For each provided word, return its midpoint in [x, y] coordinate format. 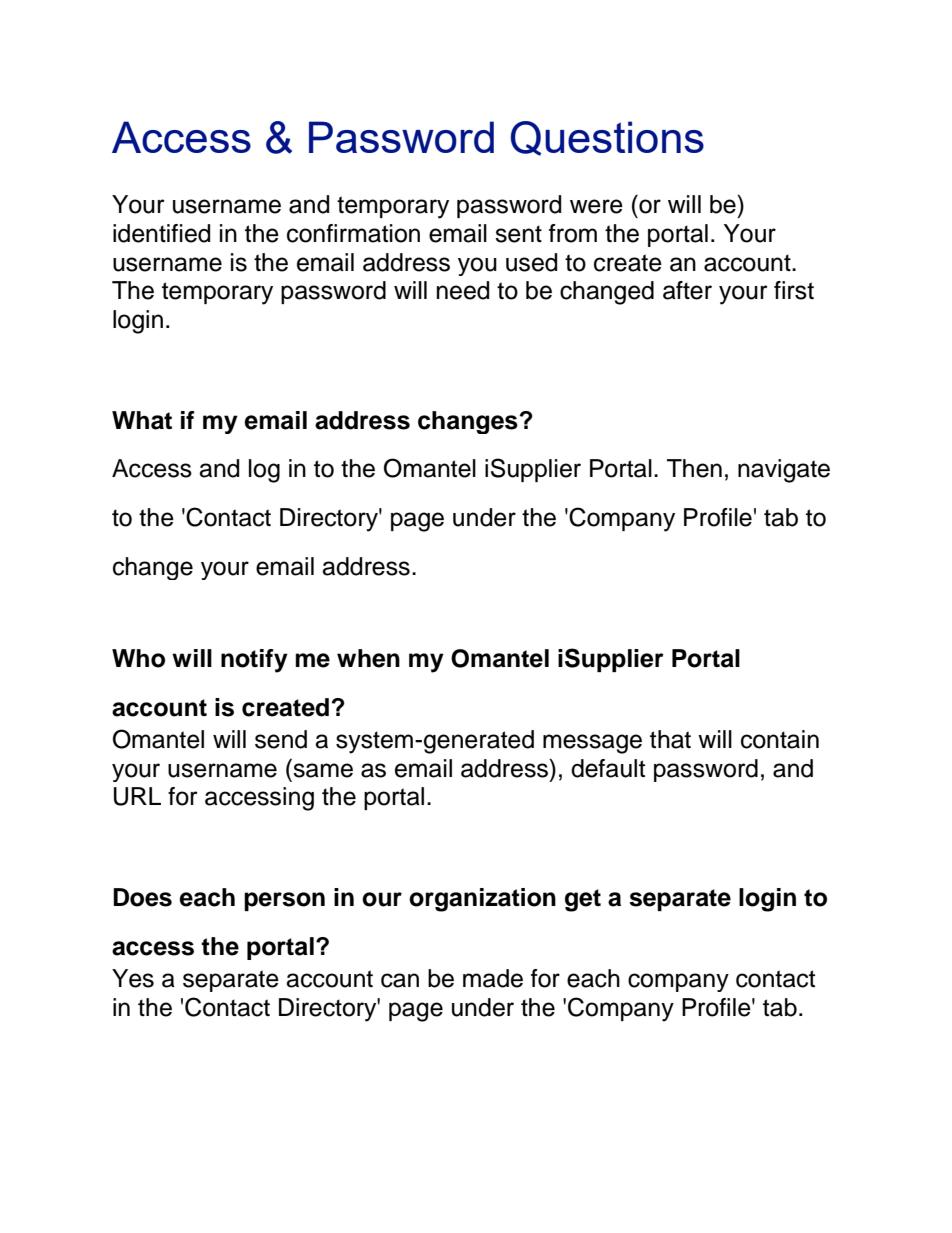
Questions [607, 138]
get [583, 900]
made [493, 978]
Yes [133, 978]
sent [518, 234]
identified [161, 233]
